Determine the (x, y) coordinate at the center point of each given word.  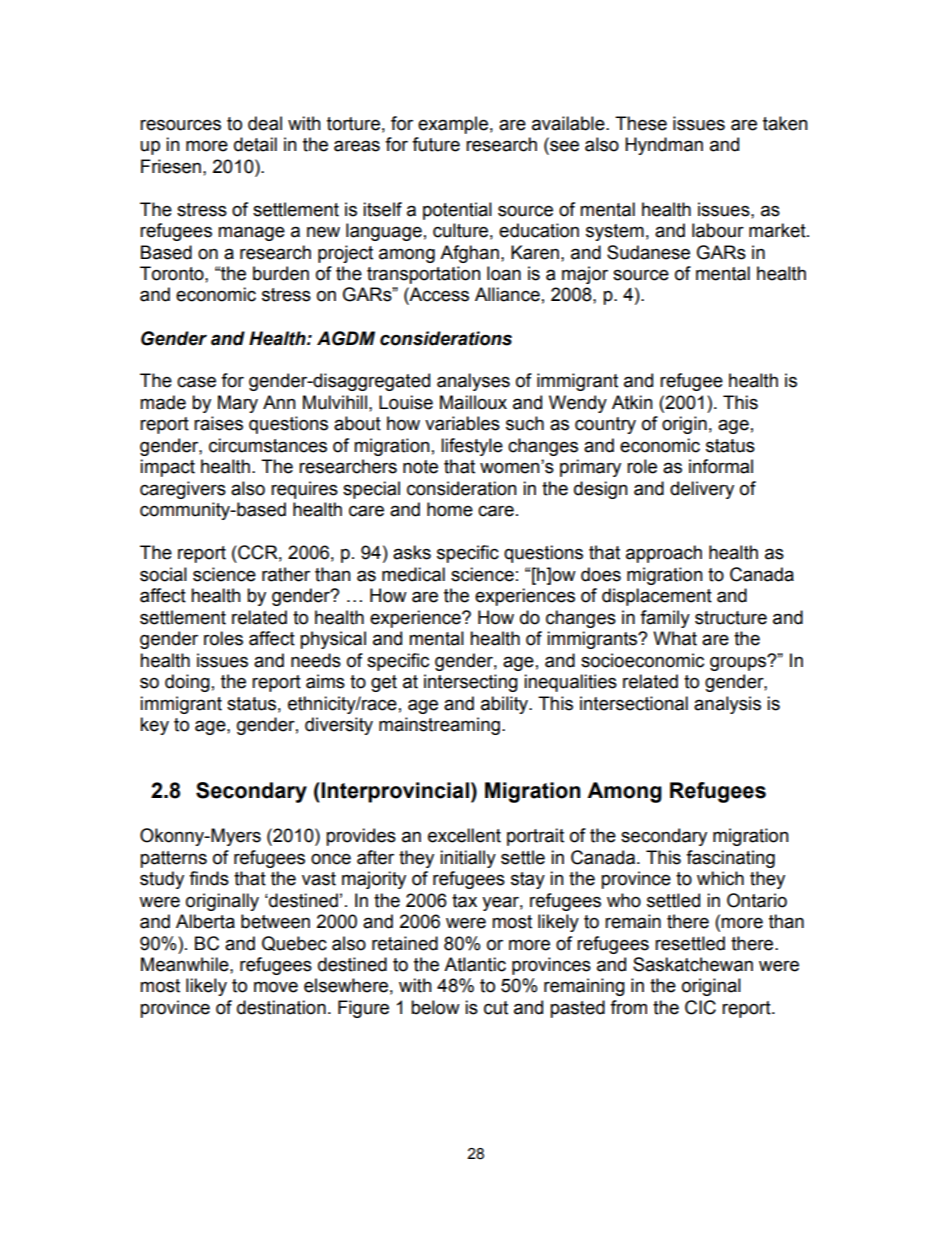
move (276, 987)
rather (286, 574)
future (436, 144)
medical (413, 574)
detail (255, 144)
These (641, 123)
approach (664, 554)
